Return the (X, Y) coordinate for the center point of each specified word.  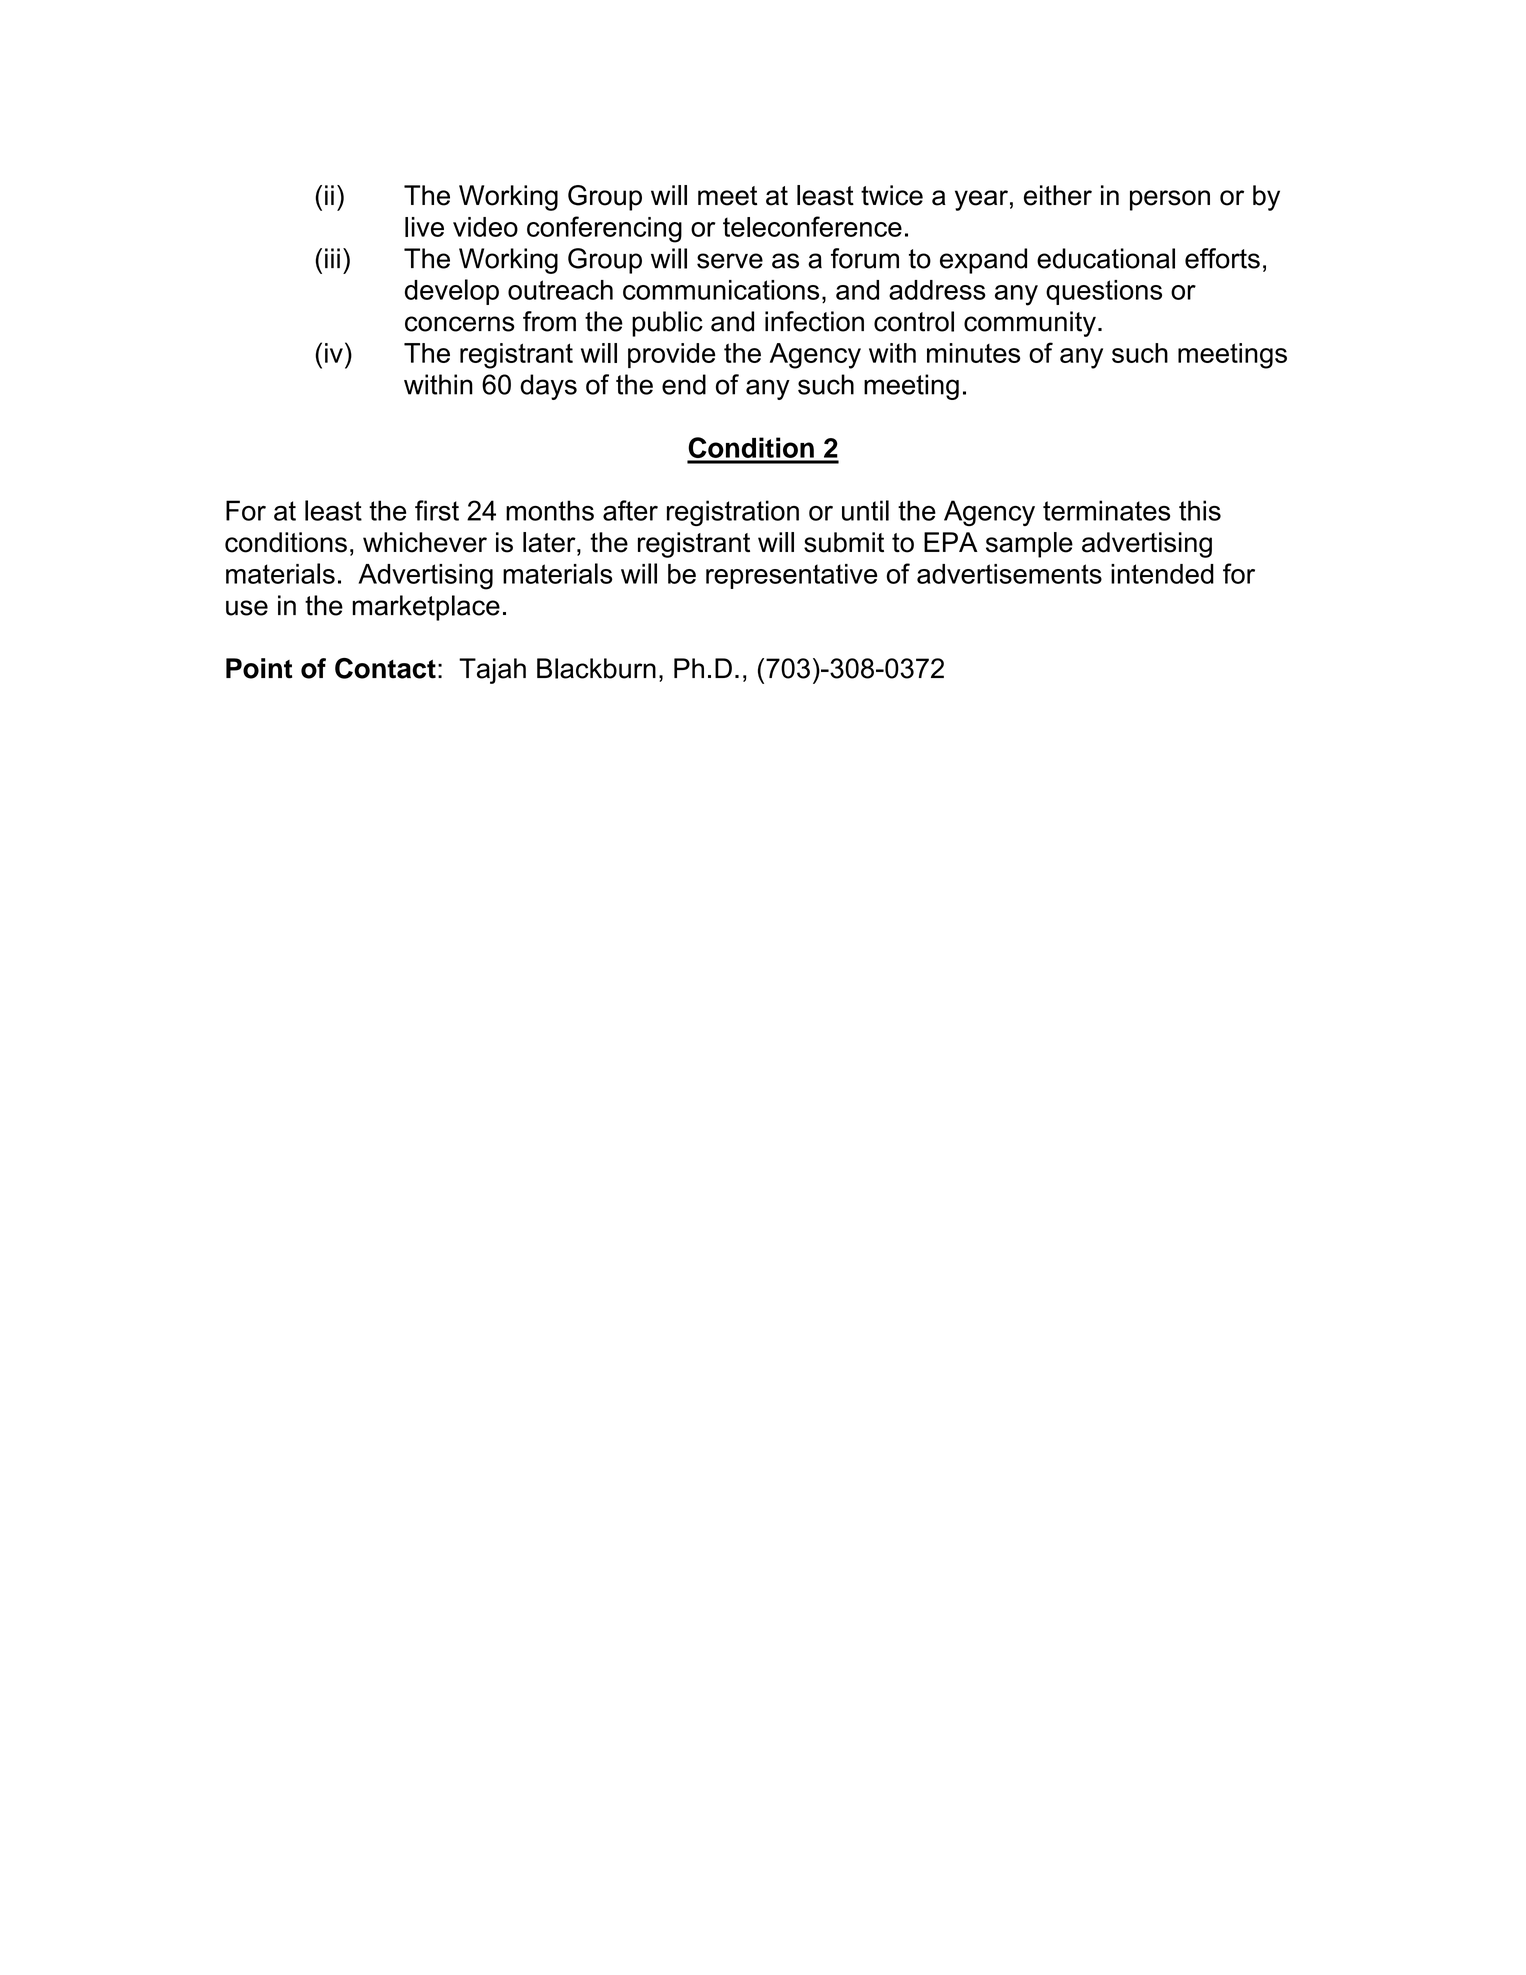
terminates (1106, 510)
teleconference (812, 226)
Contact (385, 668)
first (437, 510)
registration (733, 513)
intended (1162, 574)
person (1170, 200)
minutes (973, 353)
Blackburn (596, 668)
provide (671, 355)
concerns (460, 324)
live (424, 227)
